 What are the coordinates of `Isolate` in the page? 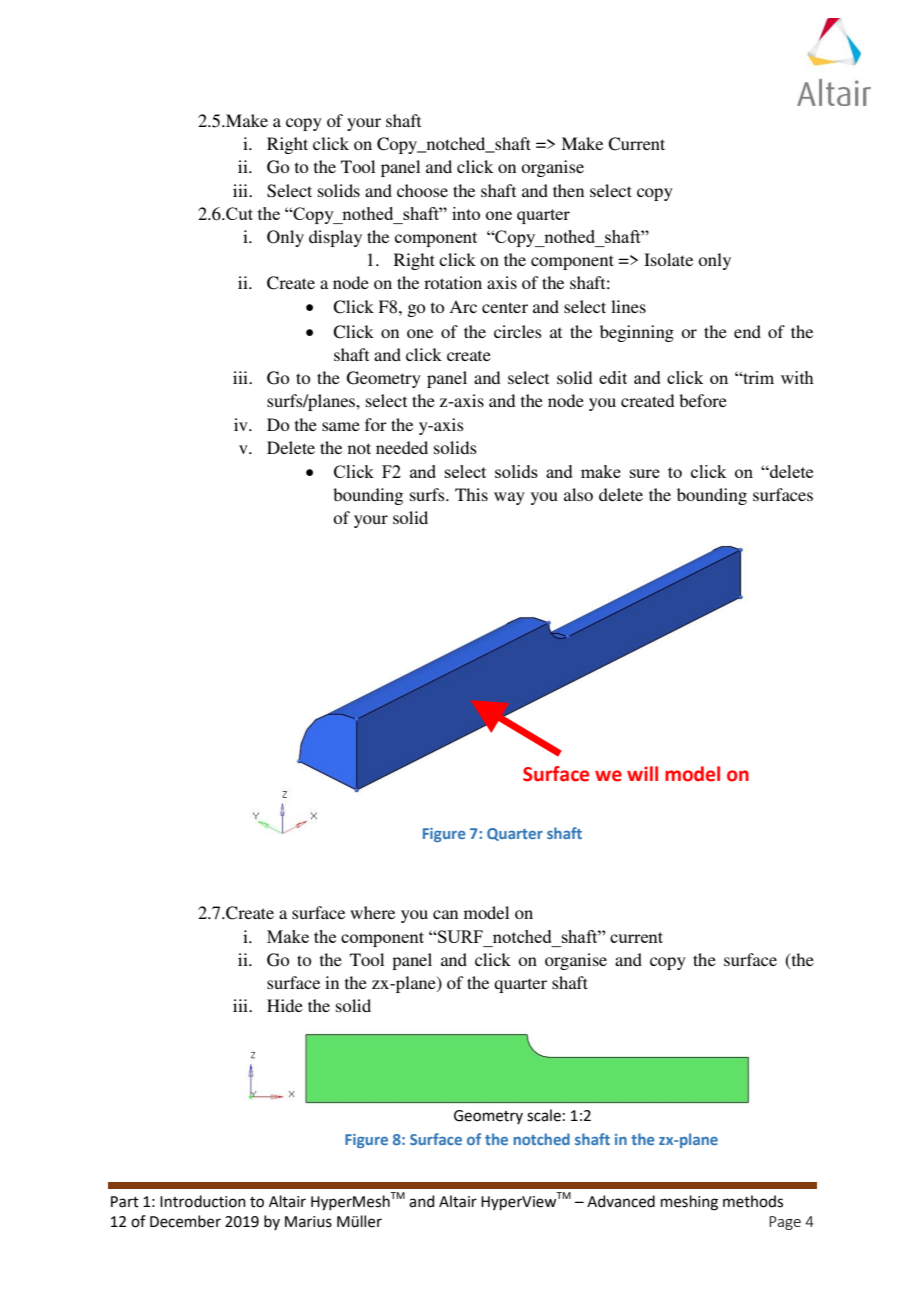 It's located at (668, 259).
